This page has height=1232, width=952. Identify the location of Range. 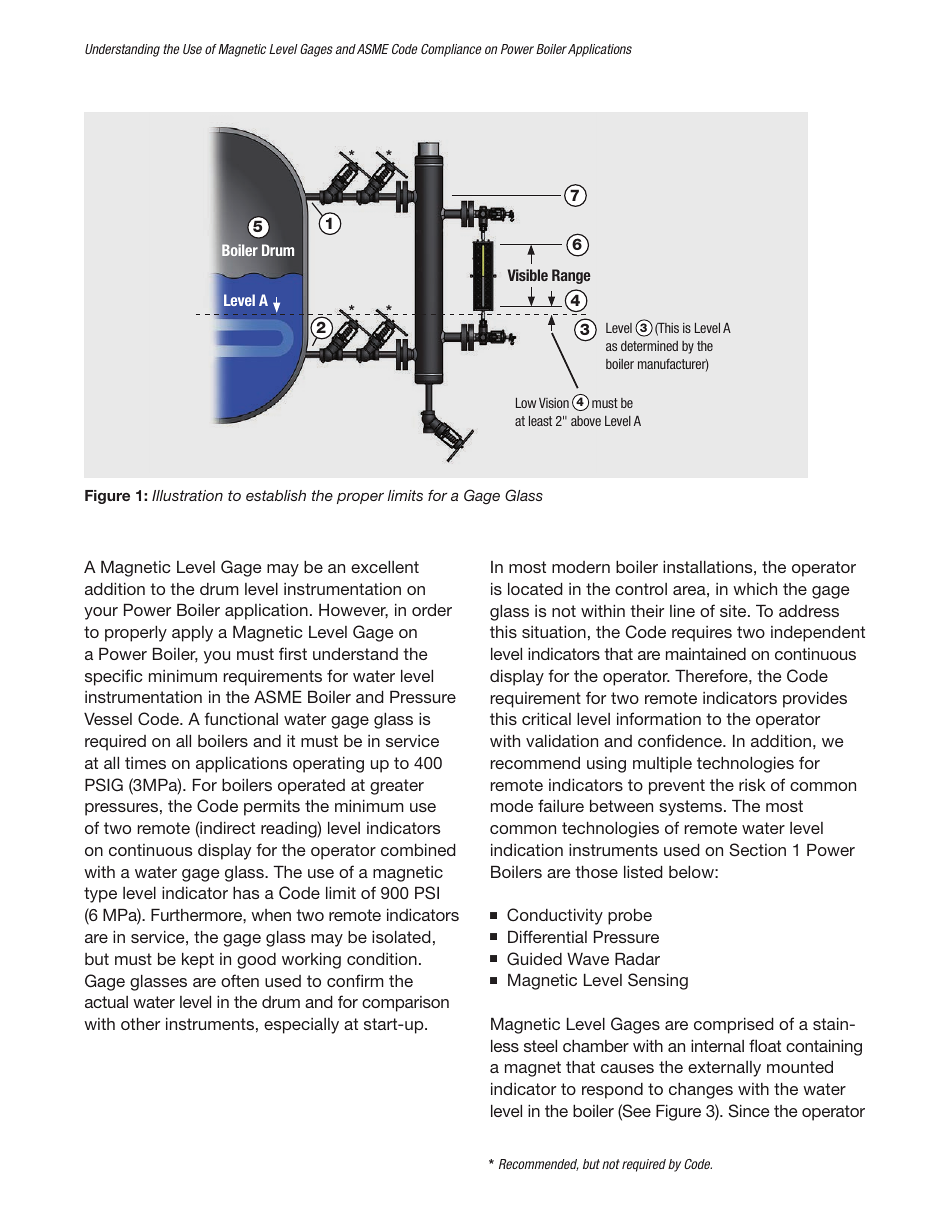
(571, 276).
